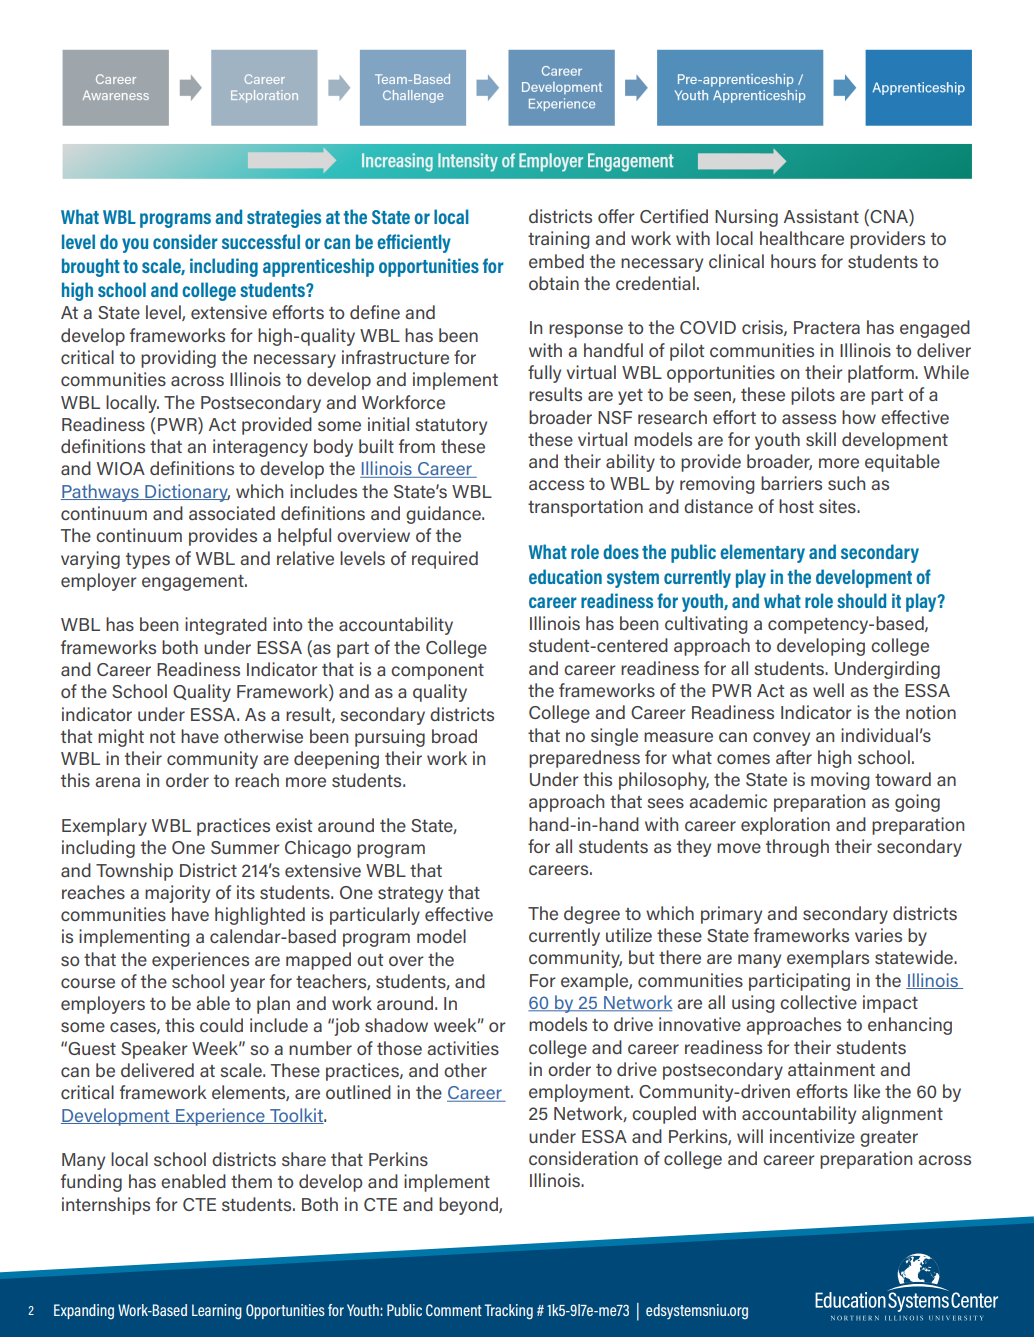 The image size is (1034, 1337). I want to click on activities, so click(463, 1048).
